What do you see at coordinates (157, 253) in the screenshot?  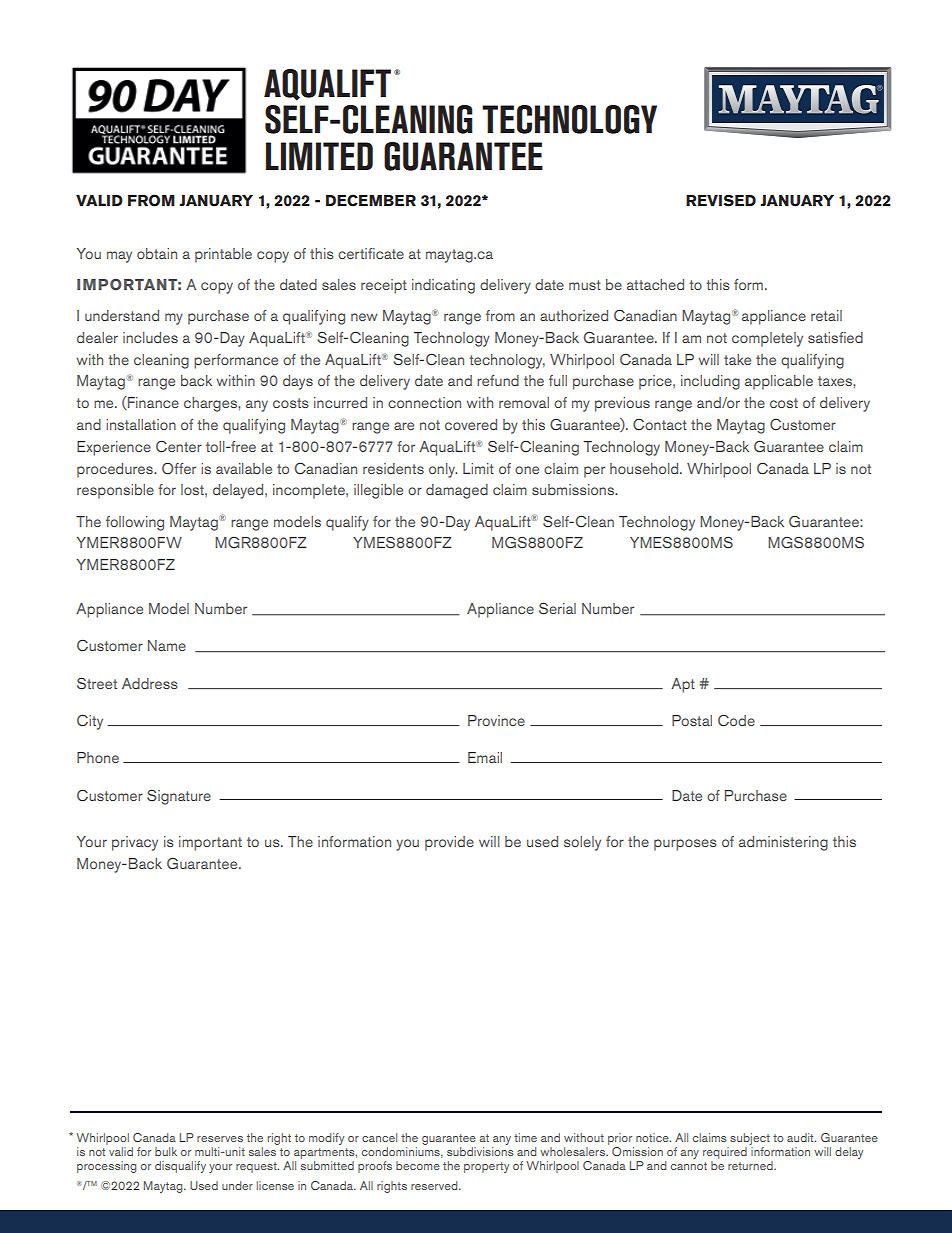 I see `obtain` at bounding box center [157, 253].
